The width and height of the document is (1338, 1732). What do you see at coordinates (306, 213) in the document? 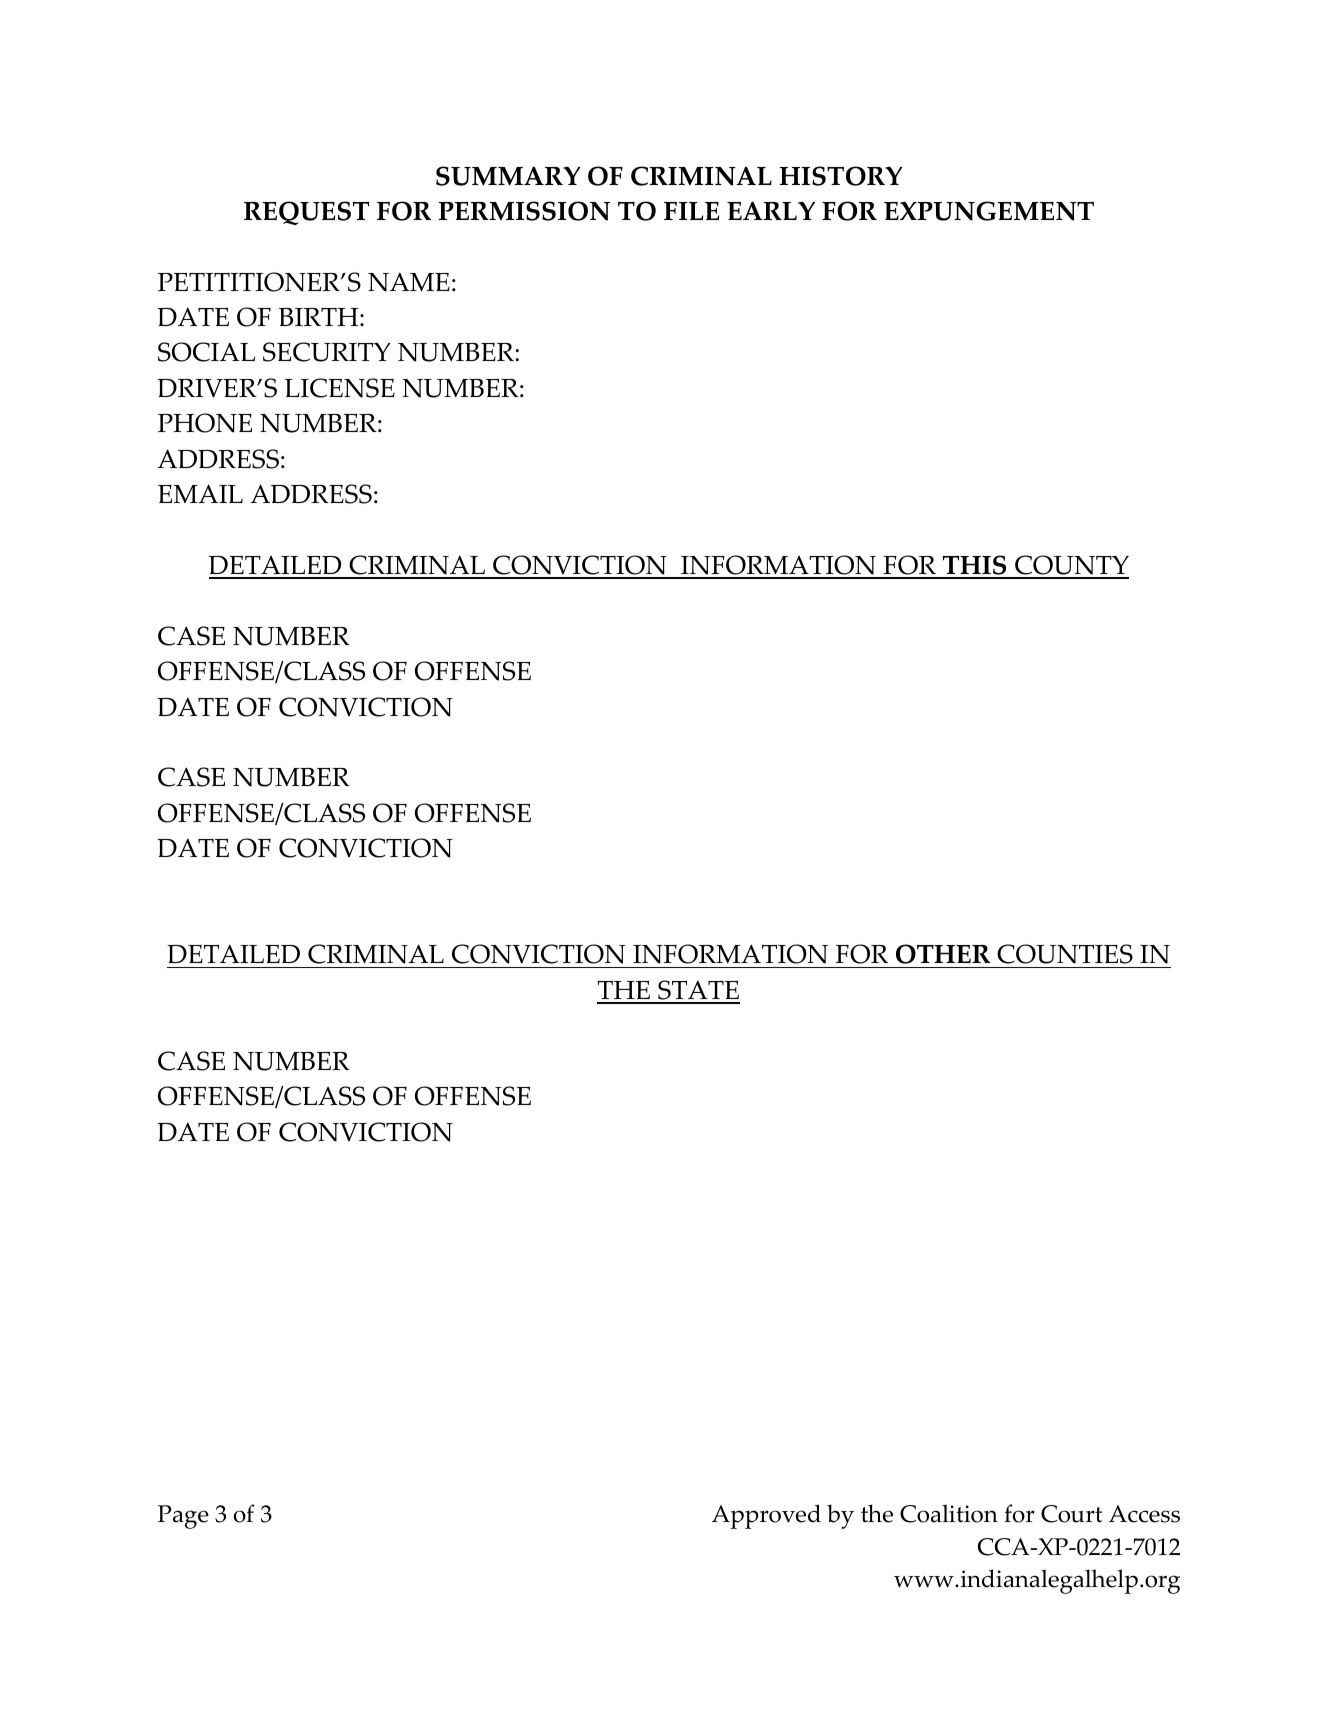
I see `REQUEST` at bounding box center [306, 213].
